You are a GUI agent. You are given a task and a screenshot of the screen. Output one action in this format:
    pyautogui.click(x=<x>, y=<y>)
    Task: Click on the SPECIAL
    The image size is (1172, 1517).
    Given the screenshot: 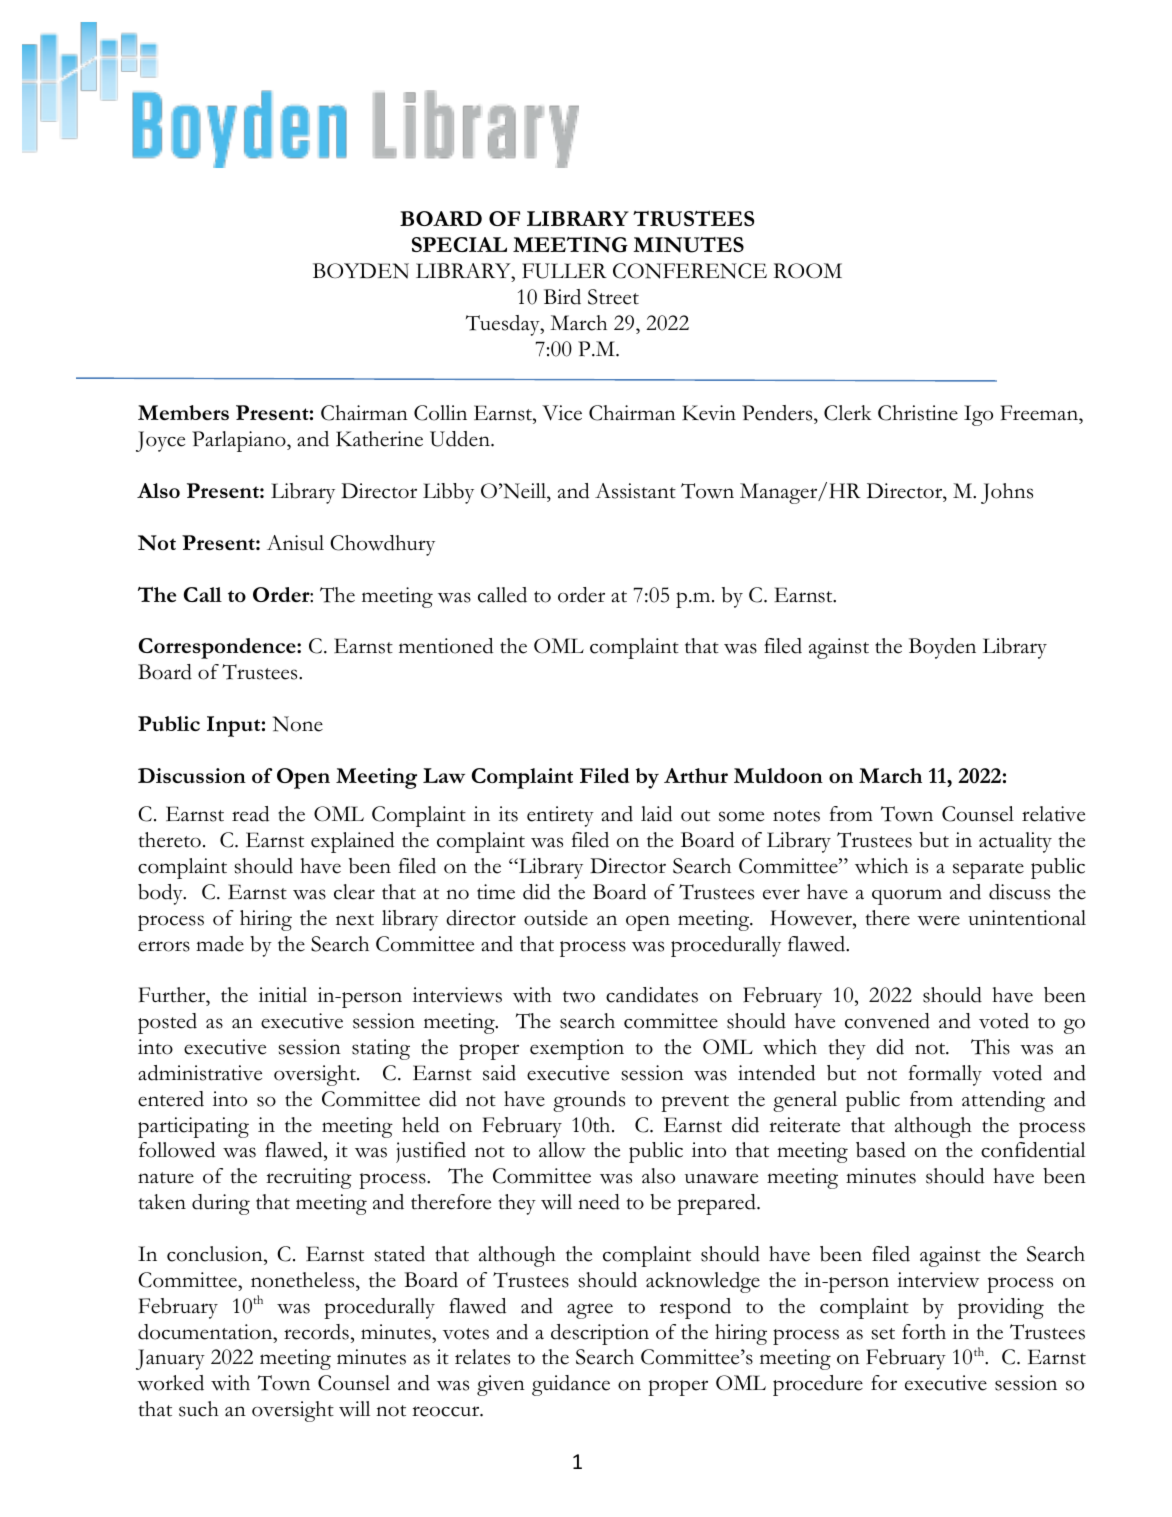 What is the action you would take?
    pyautogui.click(x=459, y=244)
